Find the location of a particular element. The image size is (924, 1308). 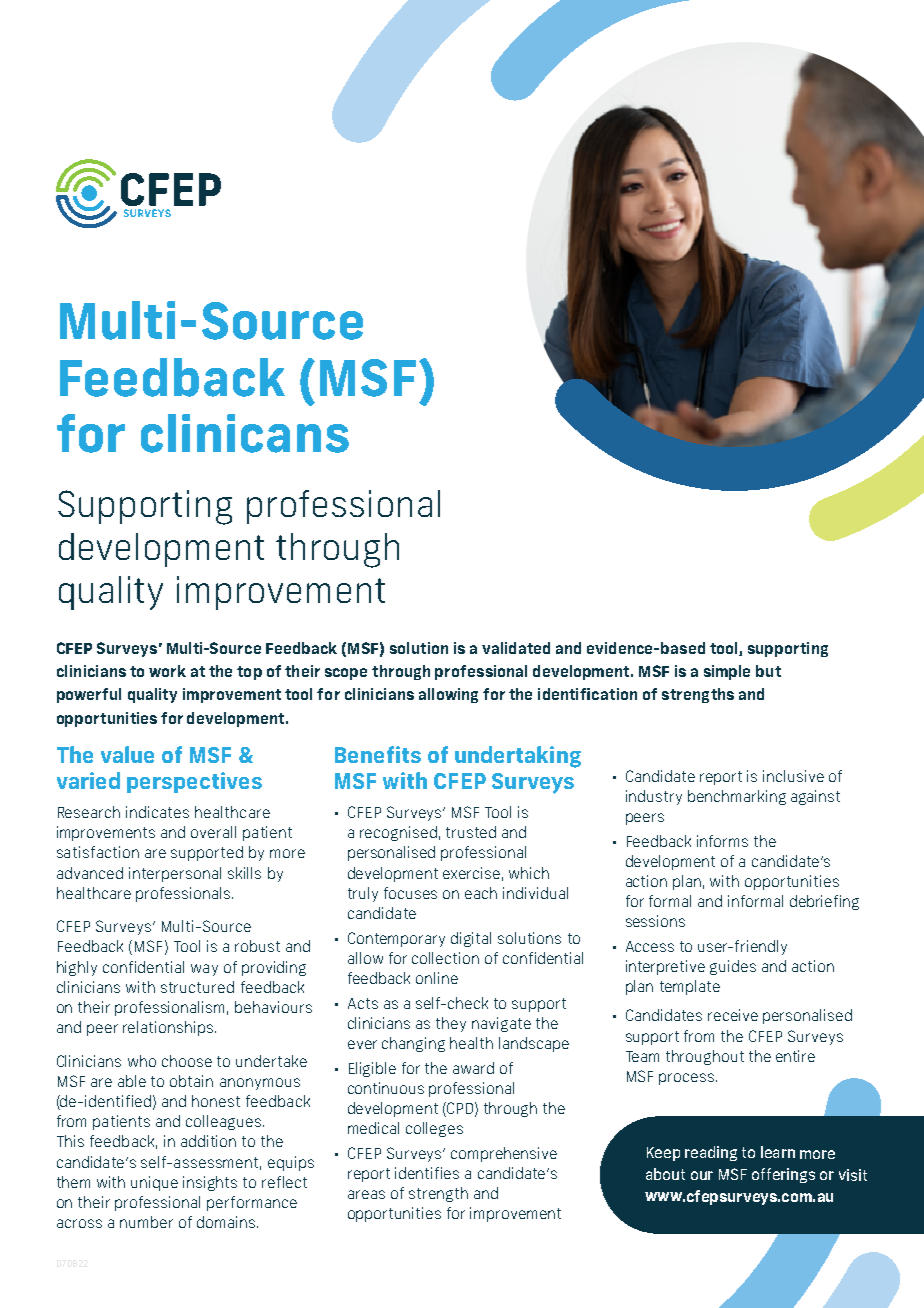

they is located at coordinates (451, 1024).
